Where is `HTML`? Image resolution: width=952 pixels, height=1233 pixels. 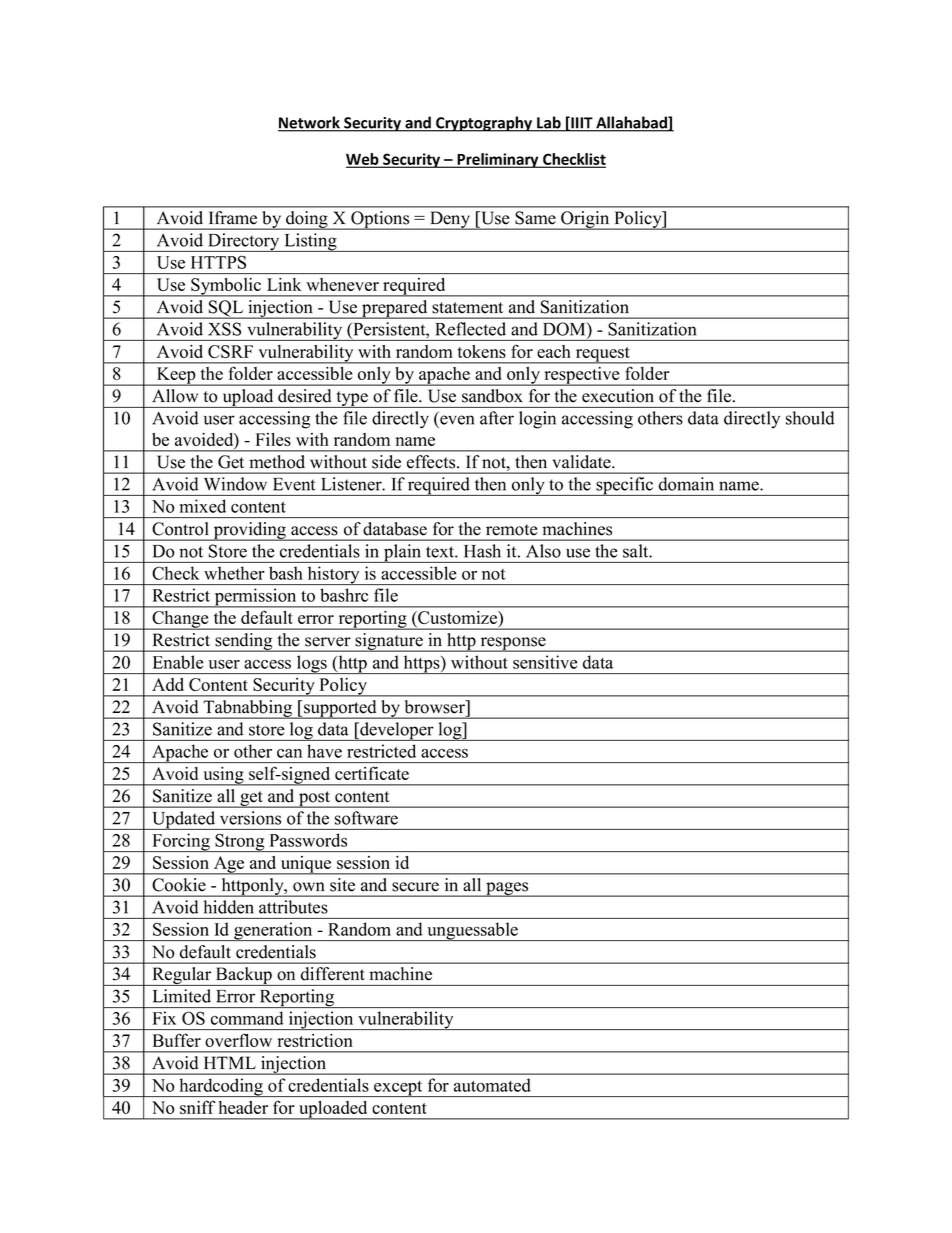
HTML is located at coordinates (230, 1063).
